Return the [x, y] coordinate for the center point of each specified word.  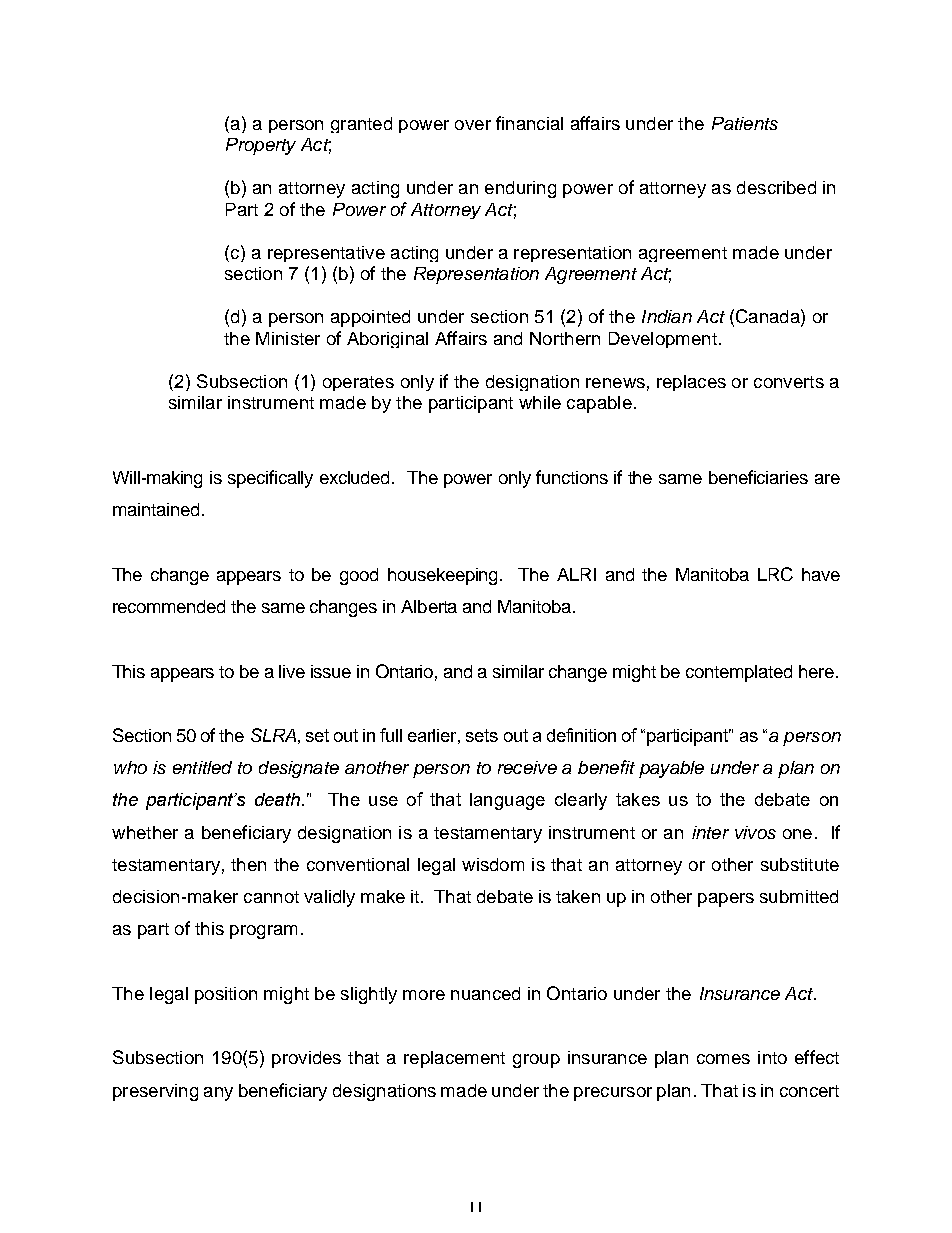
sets [482, 735]
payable [671, 769]
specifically [270, 479]
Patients [745, 123]
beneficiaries [758, 477]
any [218, 1094]
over [473, 125]
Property [261, 146]
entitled [202, 767]
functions [572, 477]
